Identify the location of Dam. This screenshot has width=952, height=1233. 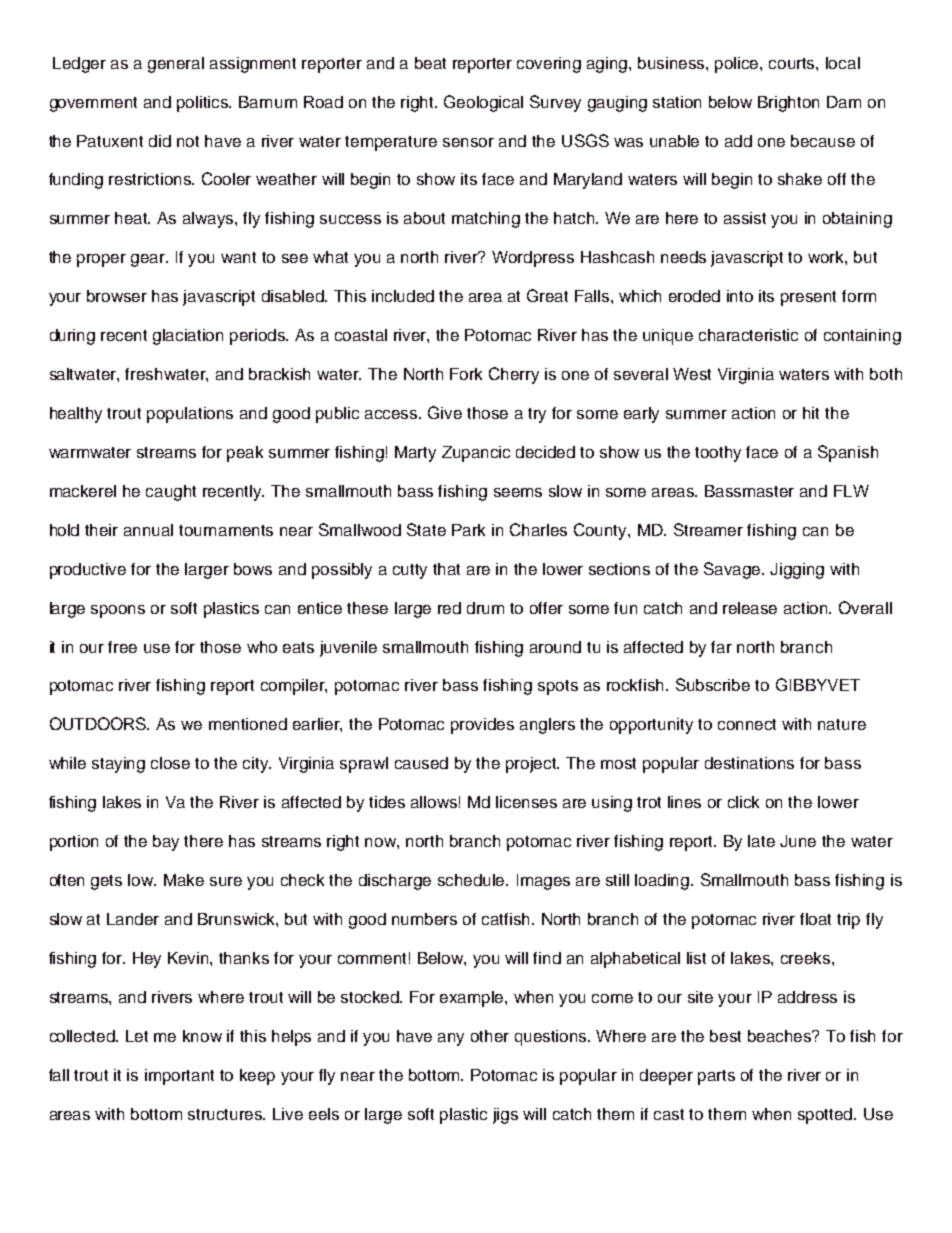
(844, 102).
